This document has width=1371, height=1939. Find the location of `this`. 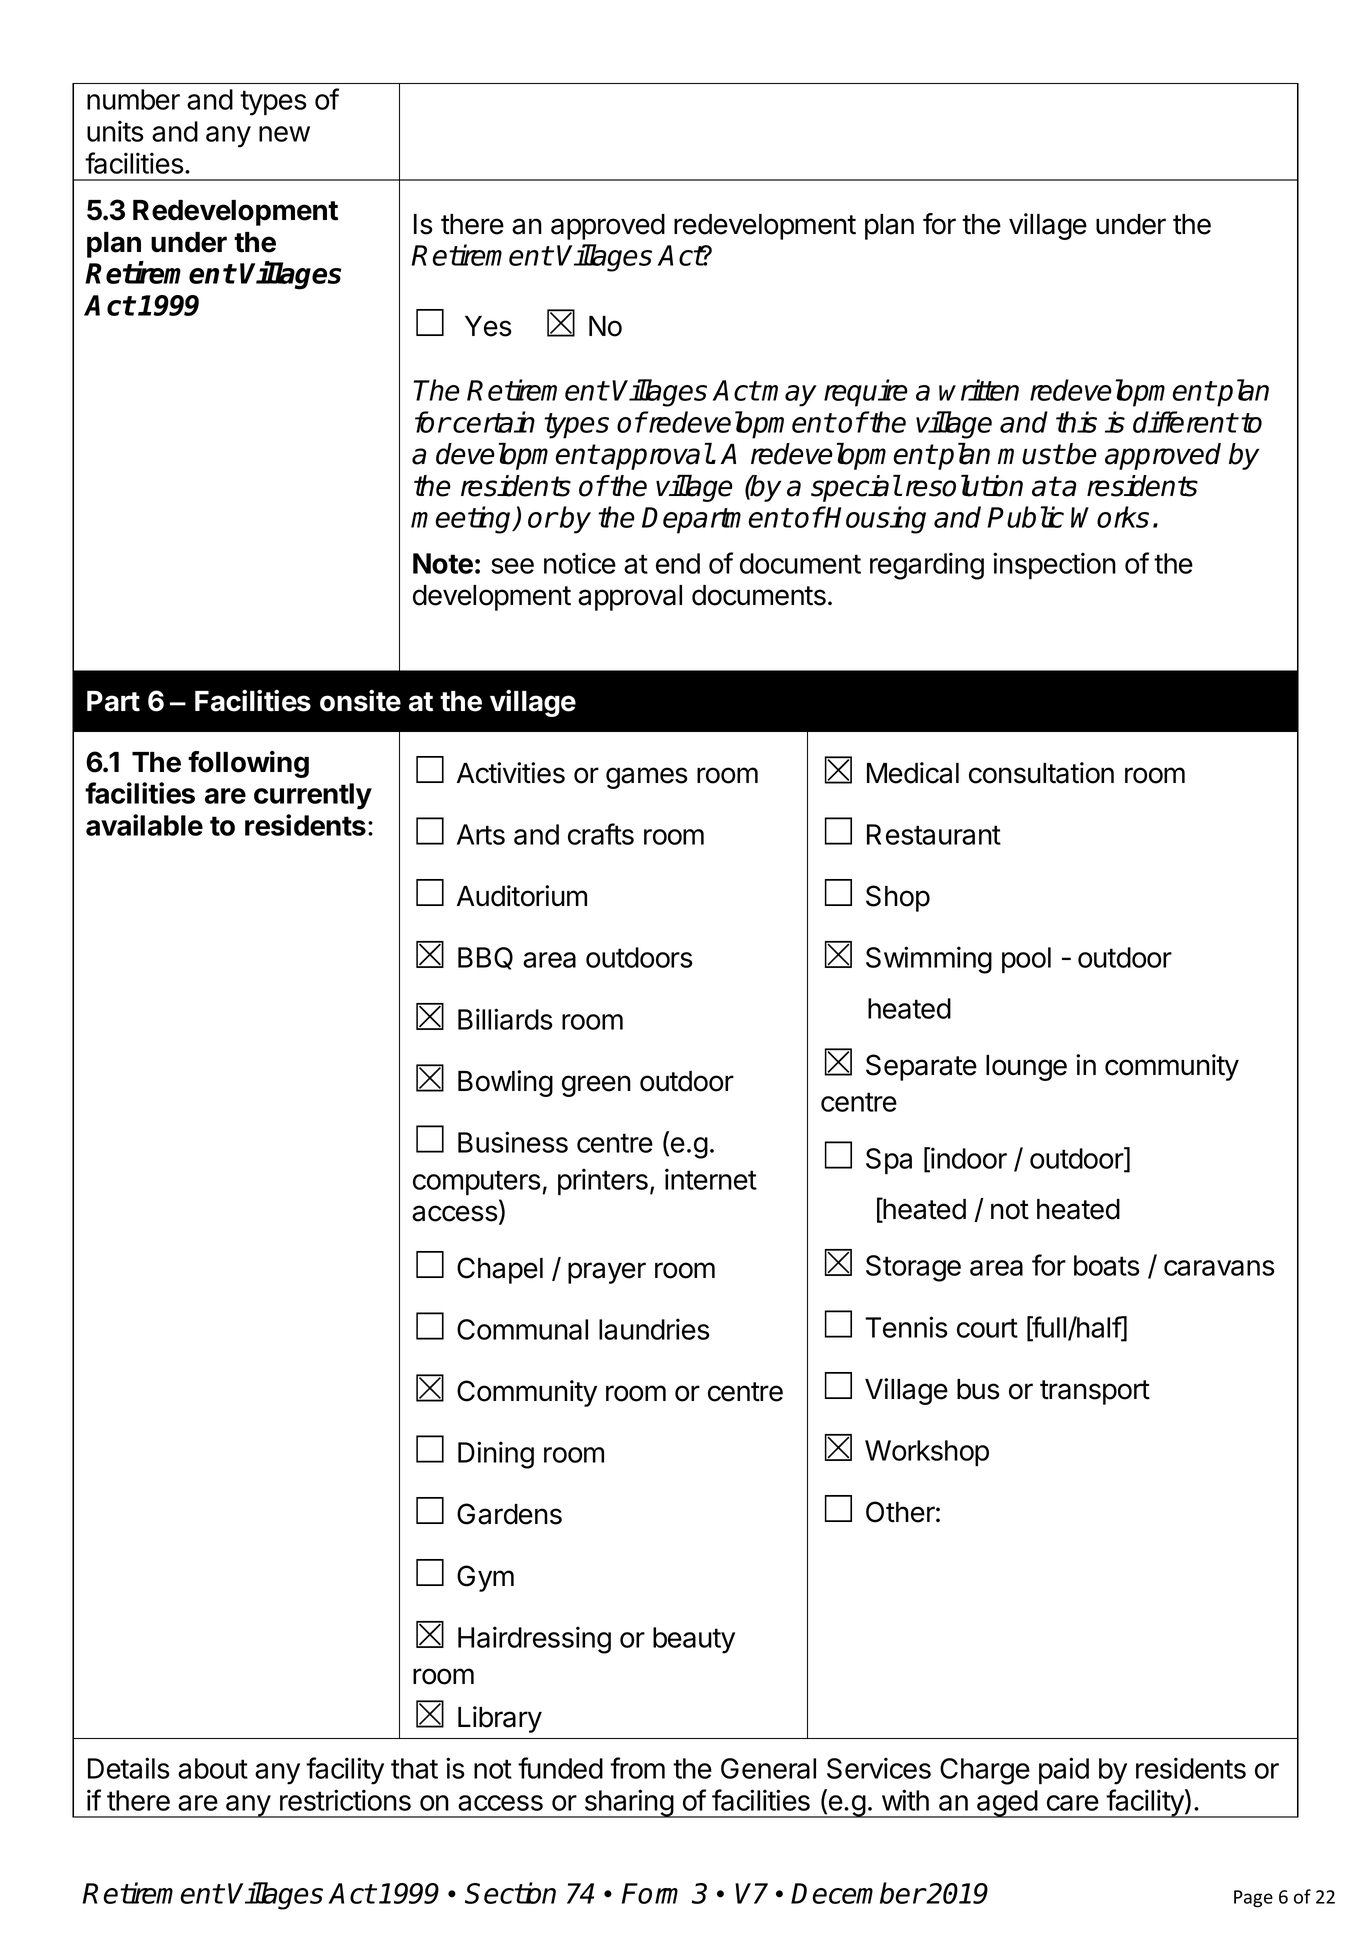

this is located at coordinates (1076, 422).
